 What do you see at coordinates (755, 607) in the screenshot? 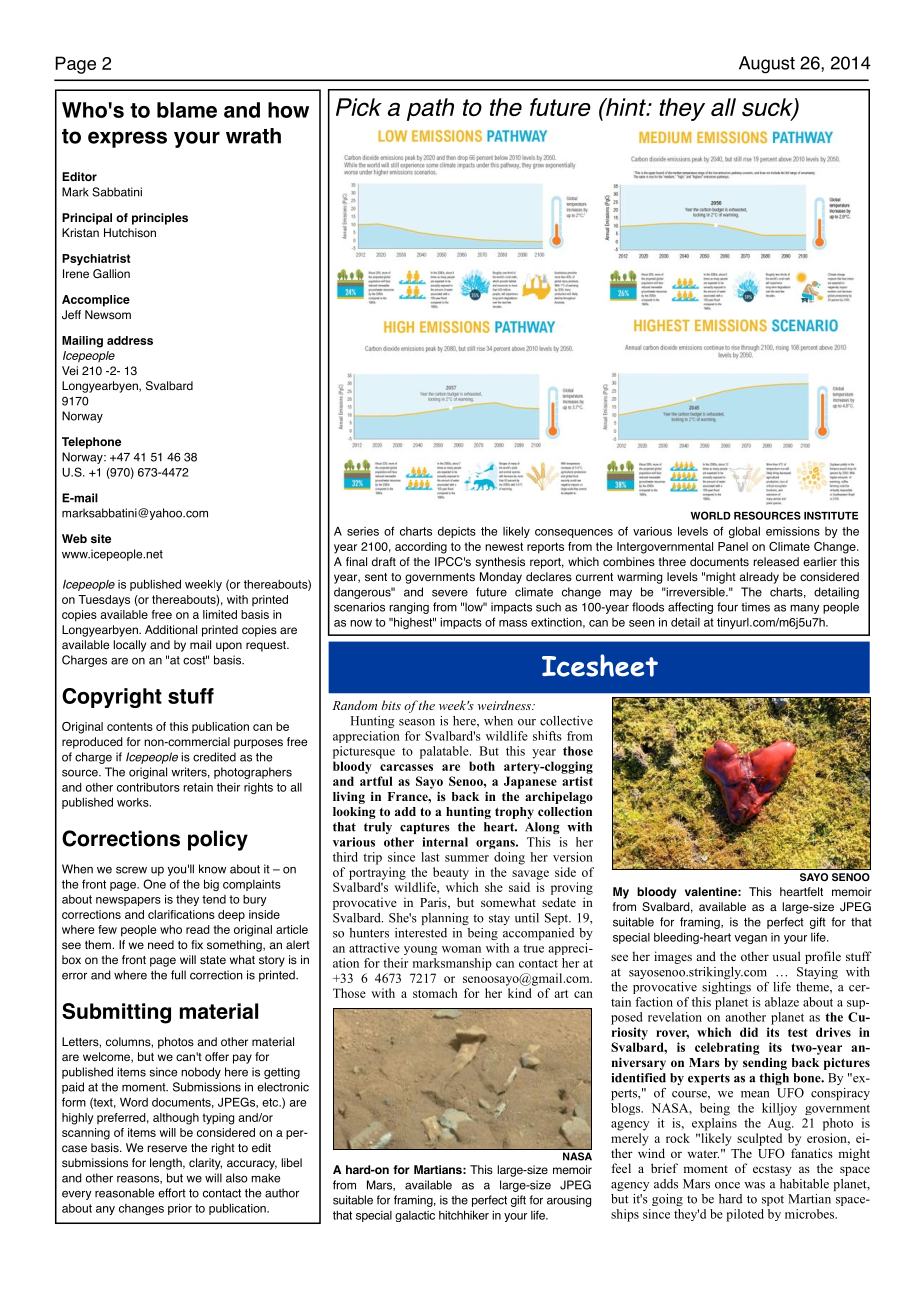
I see `times` at bounding box center [755, 607].
